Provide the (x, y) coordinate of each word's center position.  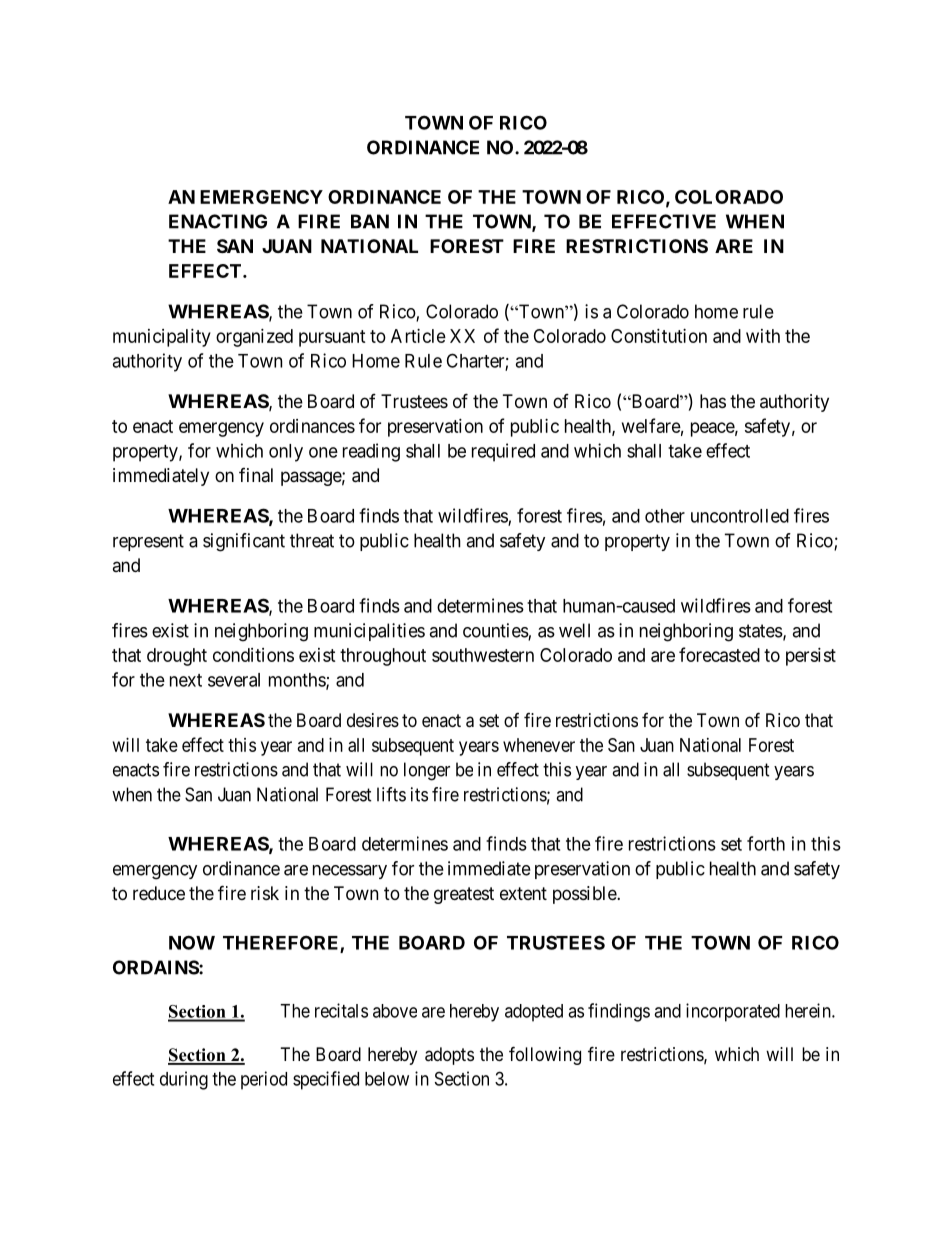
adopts (449, 1056)
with (763, 336)
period (264, 1080)
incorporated (733, 1012)
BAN (370, 221)
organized (254, 338)
